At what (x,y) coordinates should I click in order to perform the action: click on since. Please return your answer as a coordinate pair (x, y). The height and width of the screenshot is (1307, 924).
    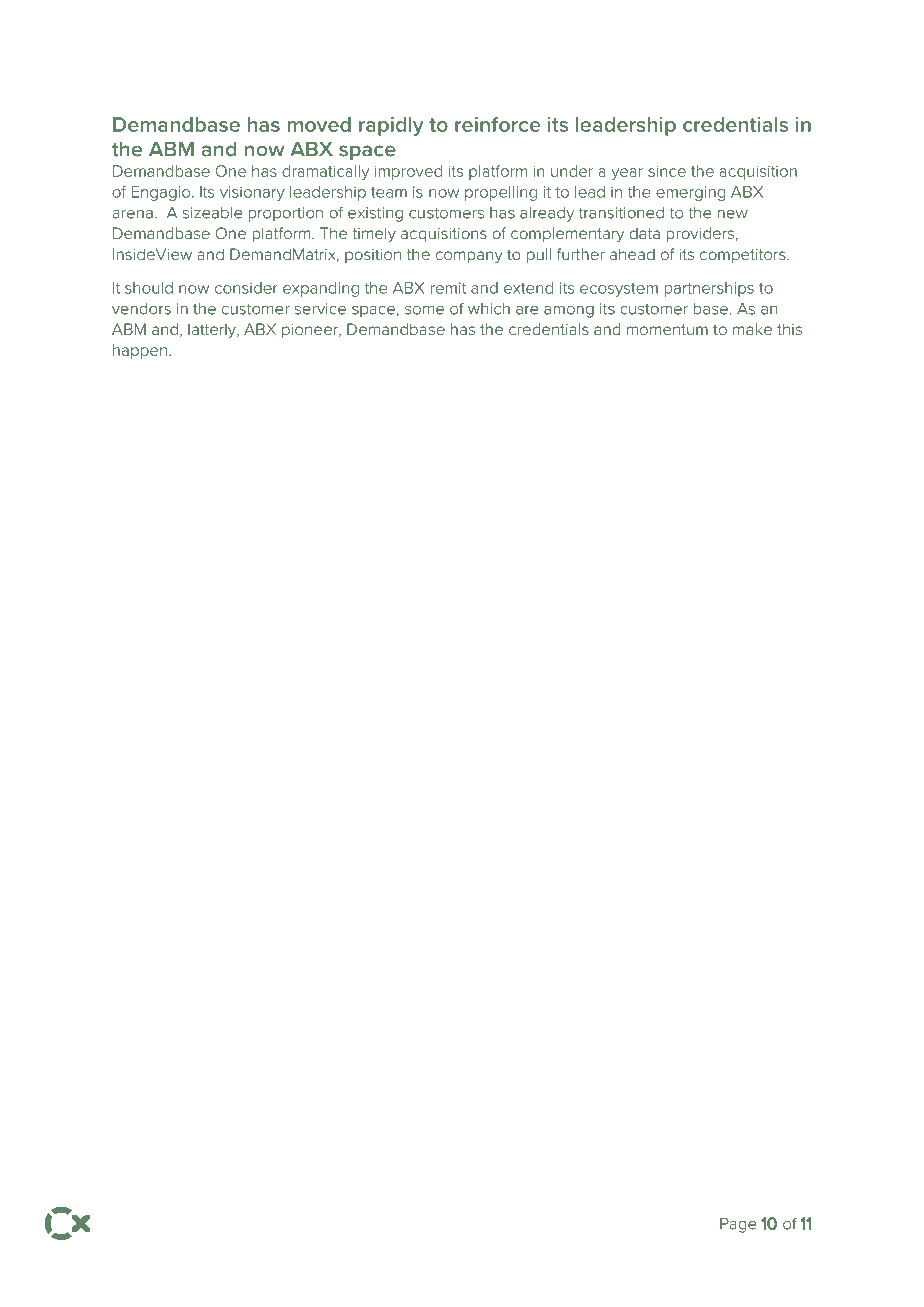
    Looking at the image, I should click on (667, 171).
